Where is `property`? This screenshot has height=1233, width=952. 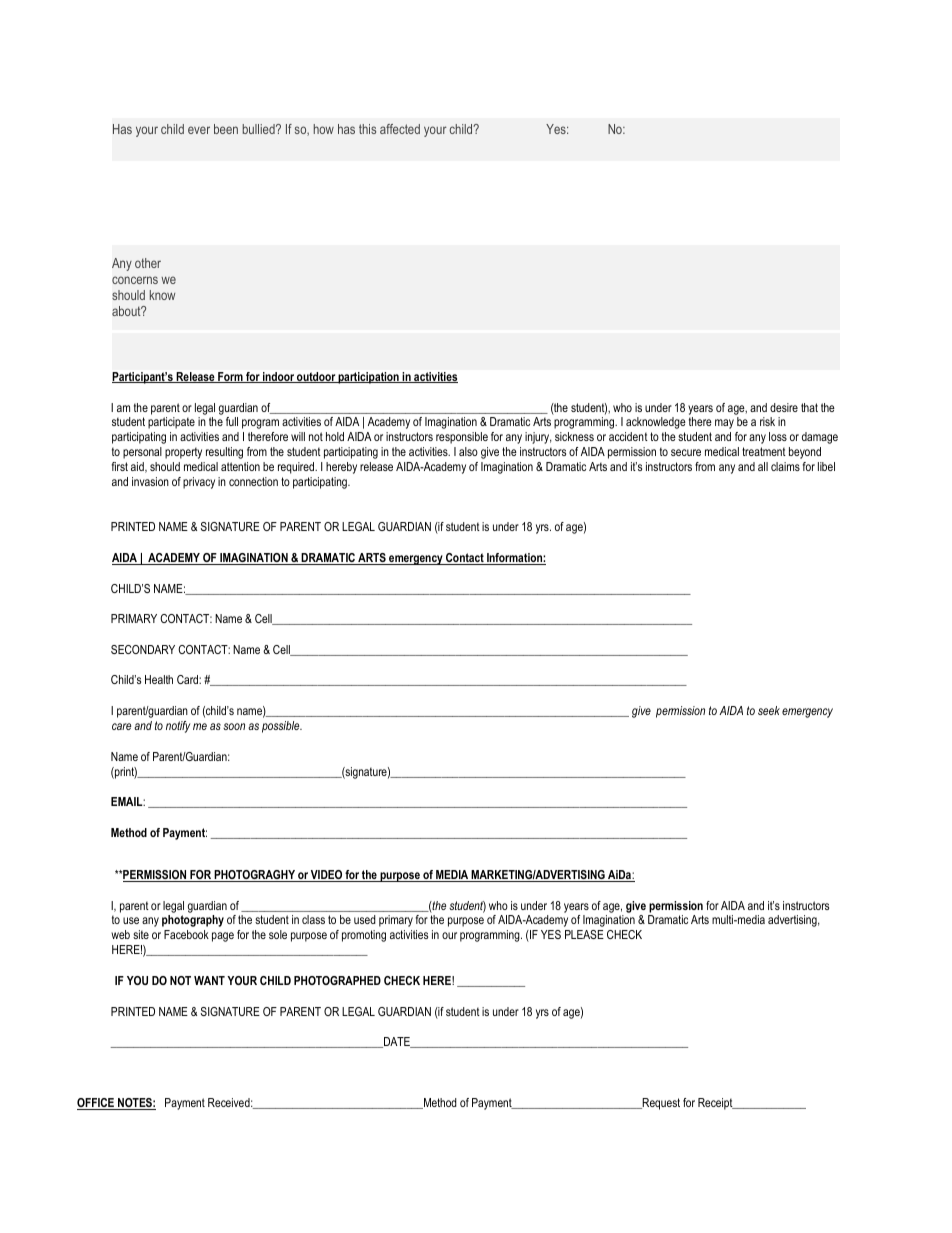 property is located at coordinates (183, 453).
